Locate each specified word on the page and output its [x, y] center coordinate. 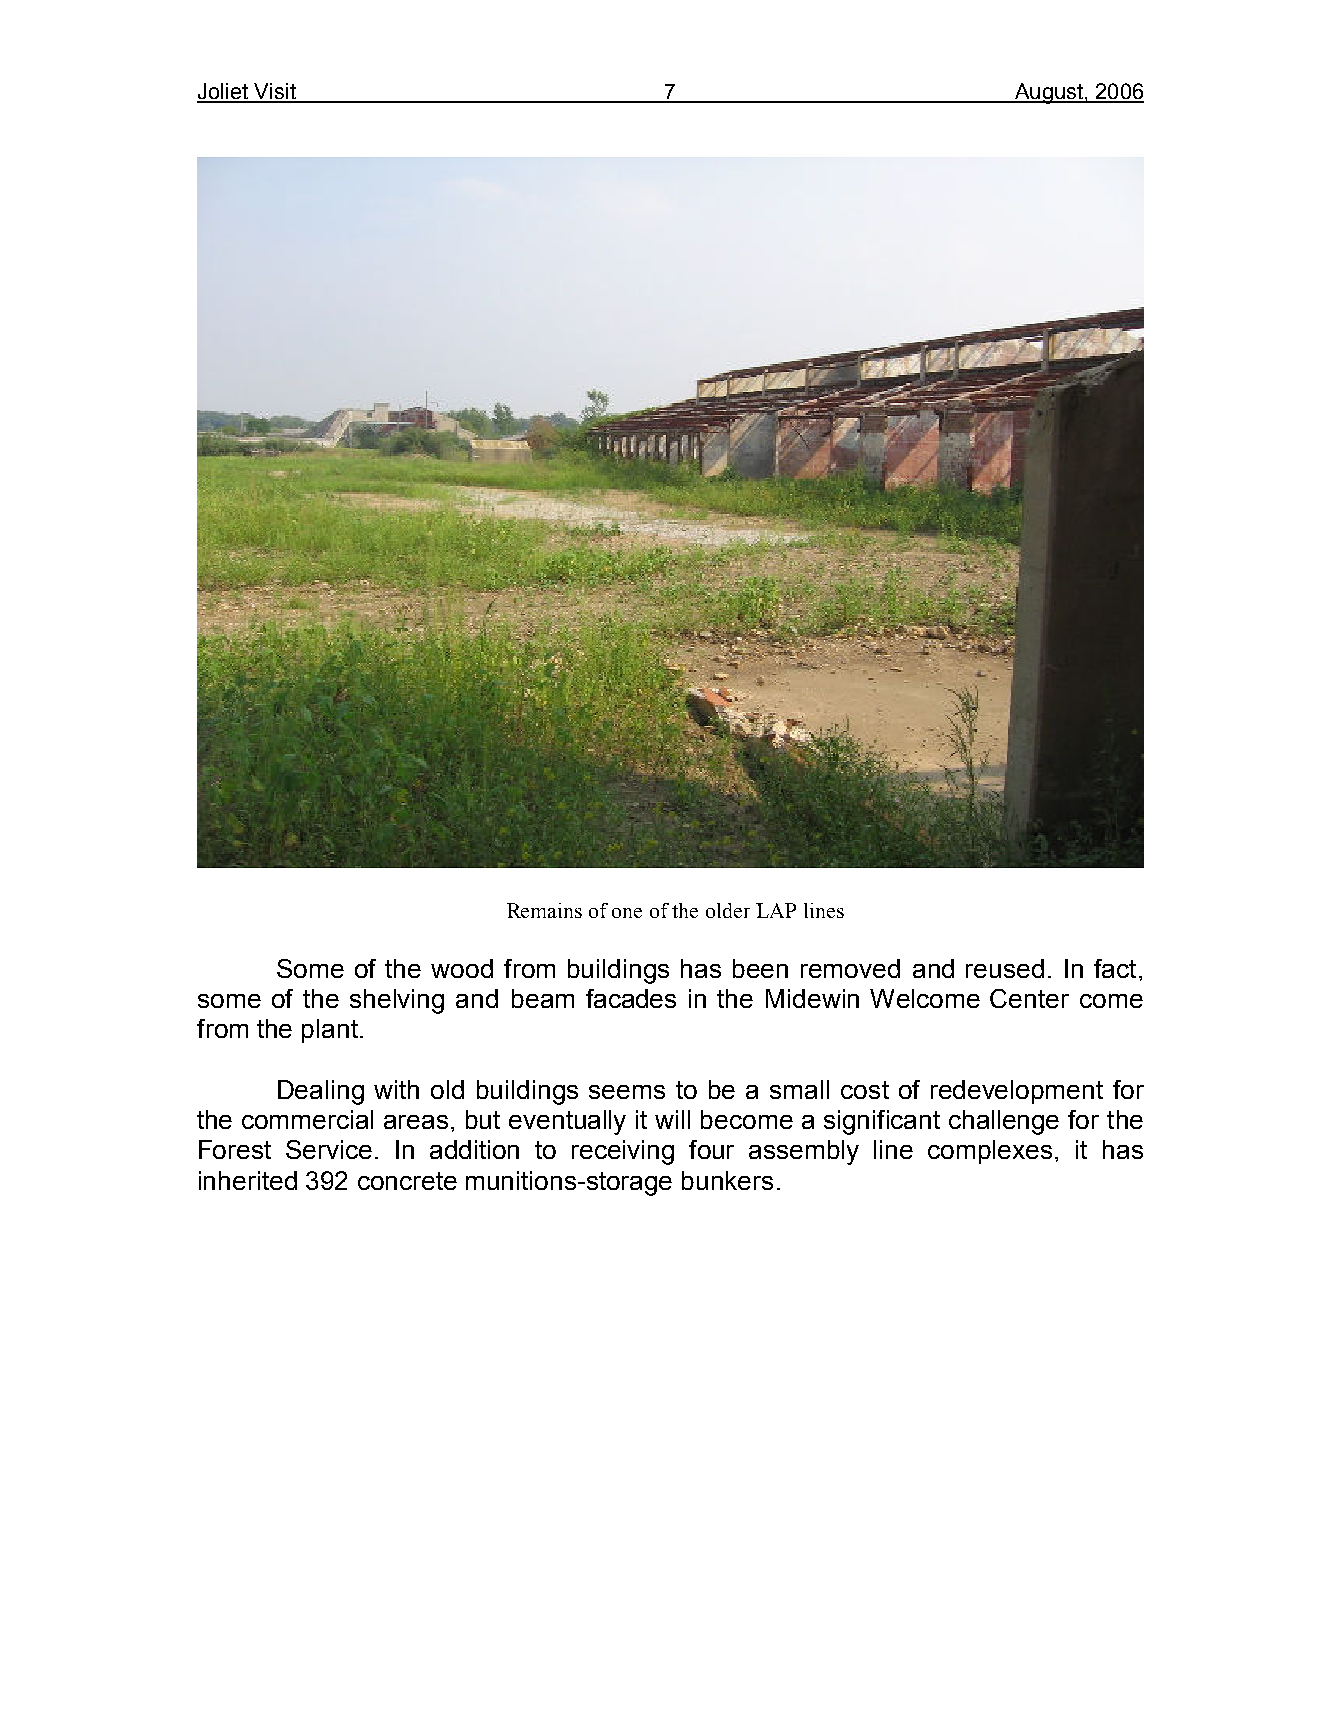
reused [1005, 968]
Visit [275, 92]
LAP [776, 910]
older [728, 910]
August [1048, 93]
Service [329, 1149]
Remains [544, 910]
